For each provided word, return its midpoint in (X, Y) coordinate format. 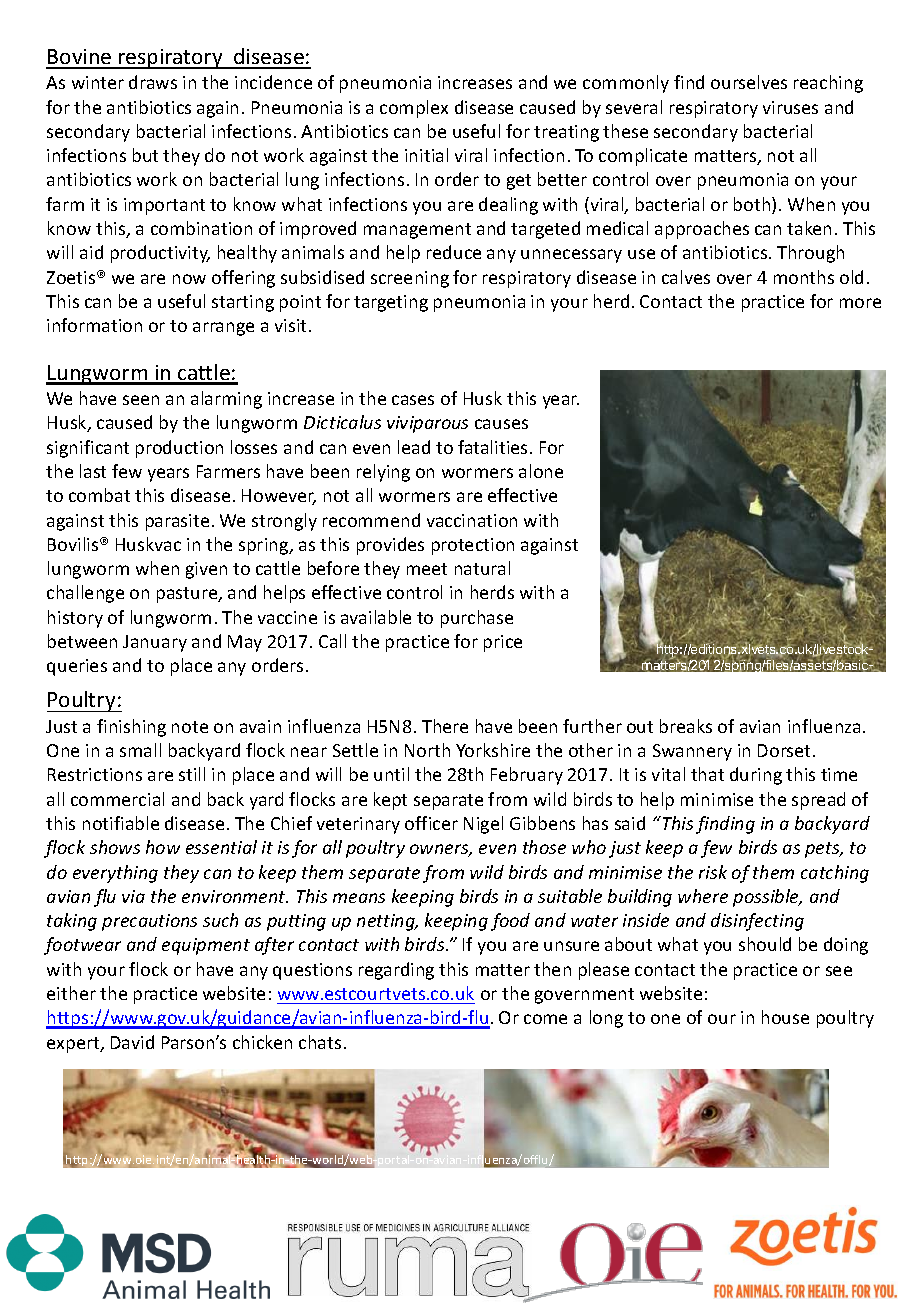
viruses (790, 107)
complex (414, 109)
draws (153, 82)
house (785, 1017)
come (545, 1019)
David (132, 1042)
